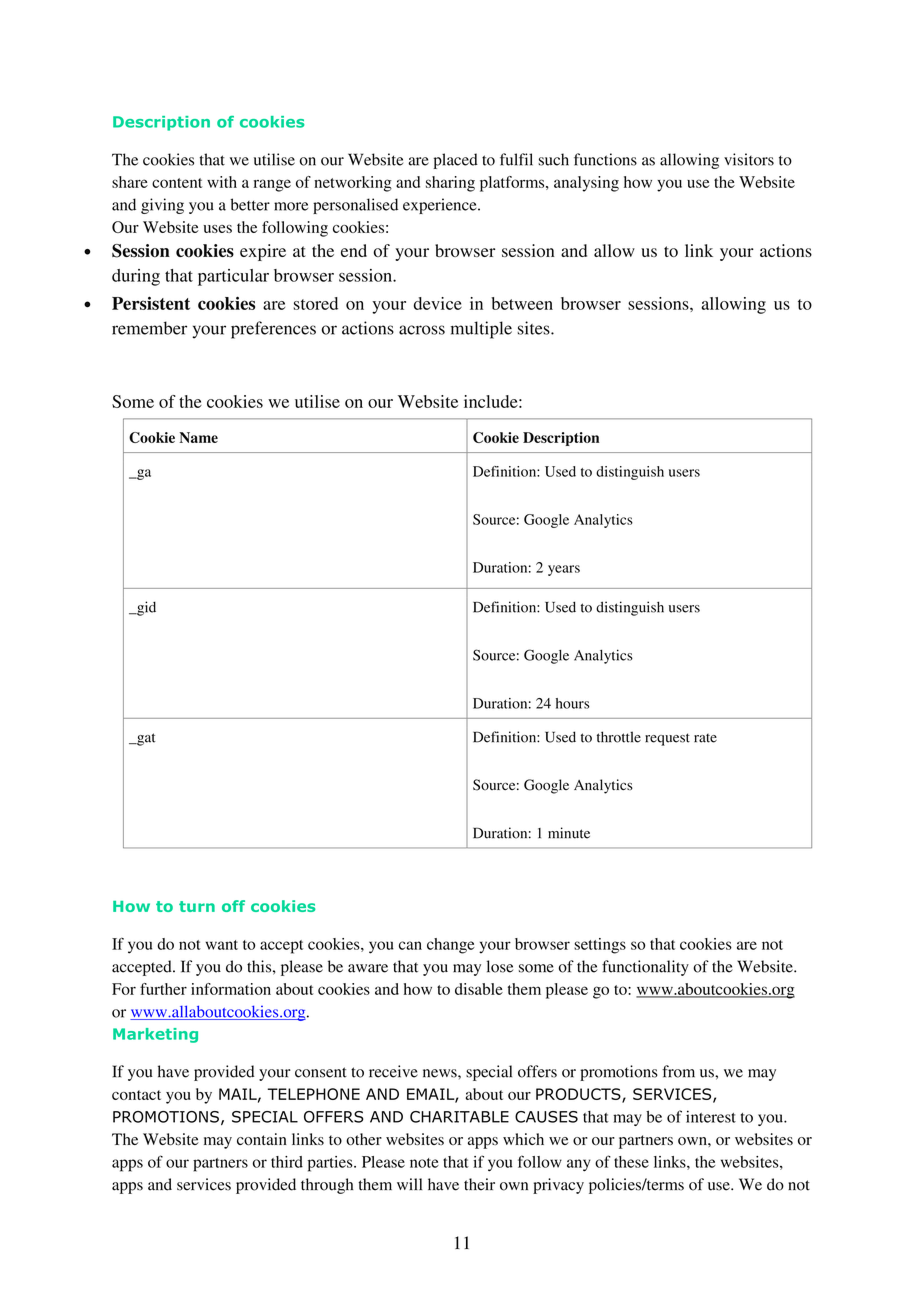 This screenshot has height=1308, width=924. Describe the element at coordinates (197, 906) in the screenshot. I see `turn` at that location.
